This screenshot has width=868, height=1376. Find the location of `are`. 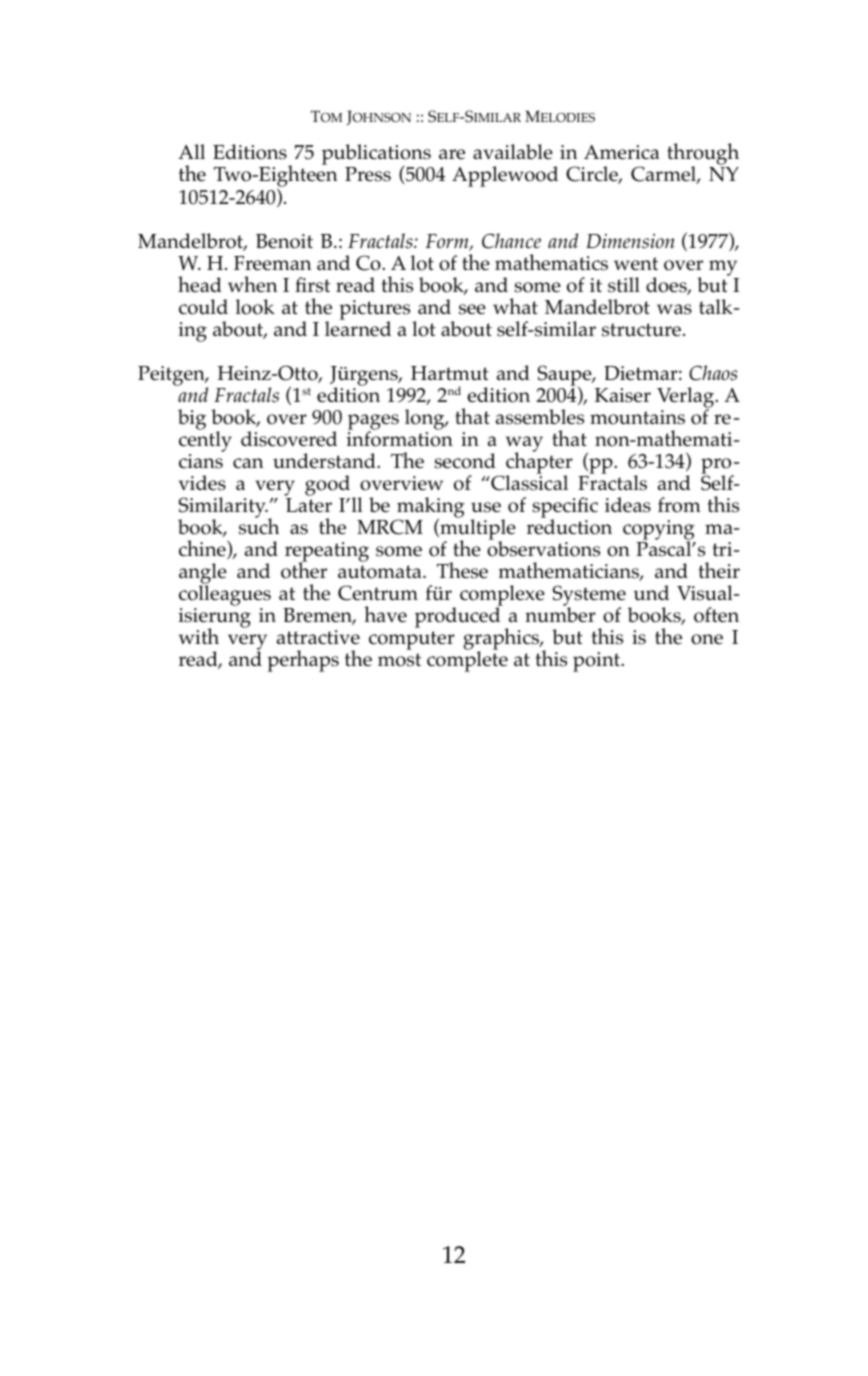

are is located at coordinates (452, 154).
